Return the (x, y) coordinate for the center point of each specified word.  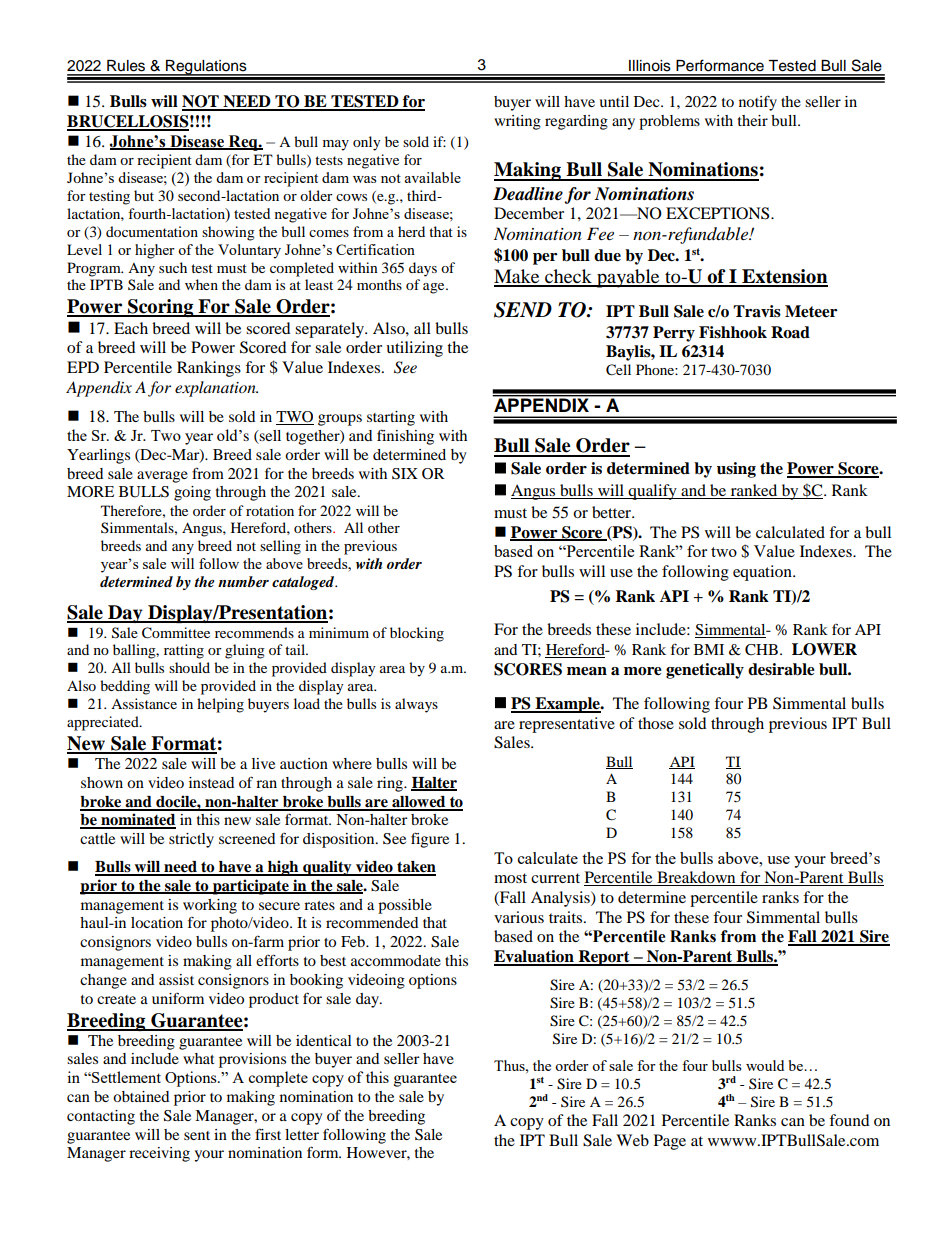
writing (517, 122)
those (656, 723)
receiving (159, 1154)
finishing (405, 437)
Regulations (206, 68)
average (162, 477)
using (736, 470)
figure (430, 840)
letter (302, 1134)
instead (211, 782)
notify (758, 103)
